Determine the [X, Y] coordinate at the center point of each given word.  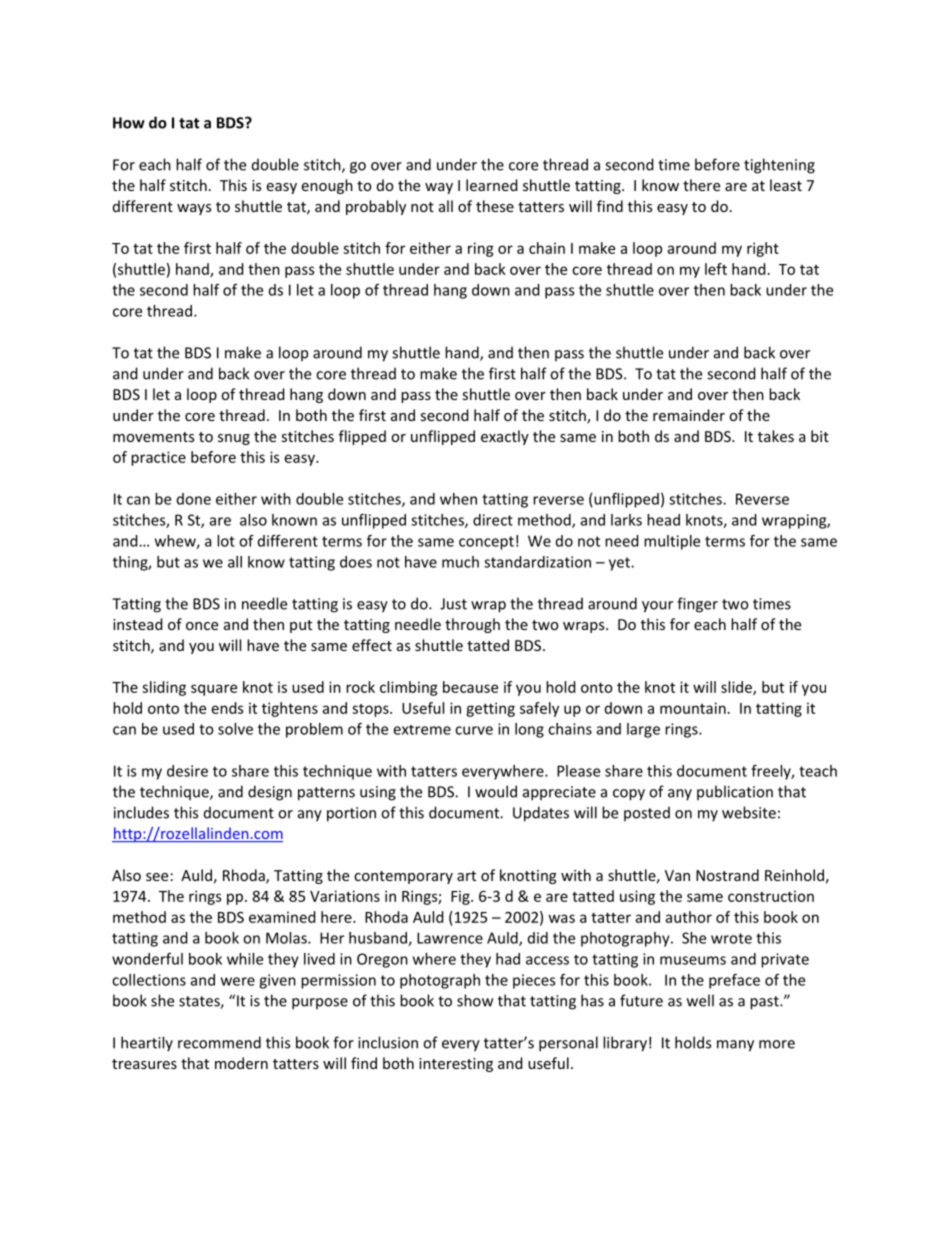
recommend [219, 1042]
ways [194, 209]
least [786, 185]
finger [697, 605]
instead [138, 624]
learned [492, 185]
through [472, 625]
